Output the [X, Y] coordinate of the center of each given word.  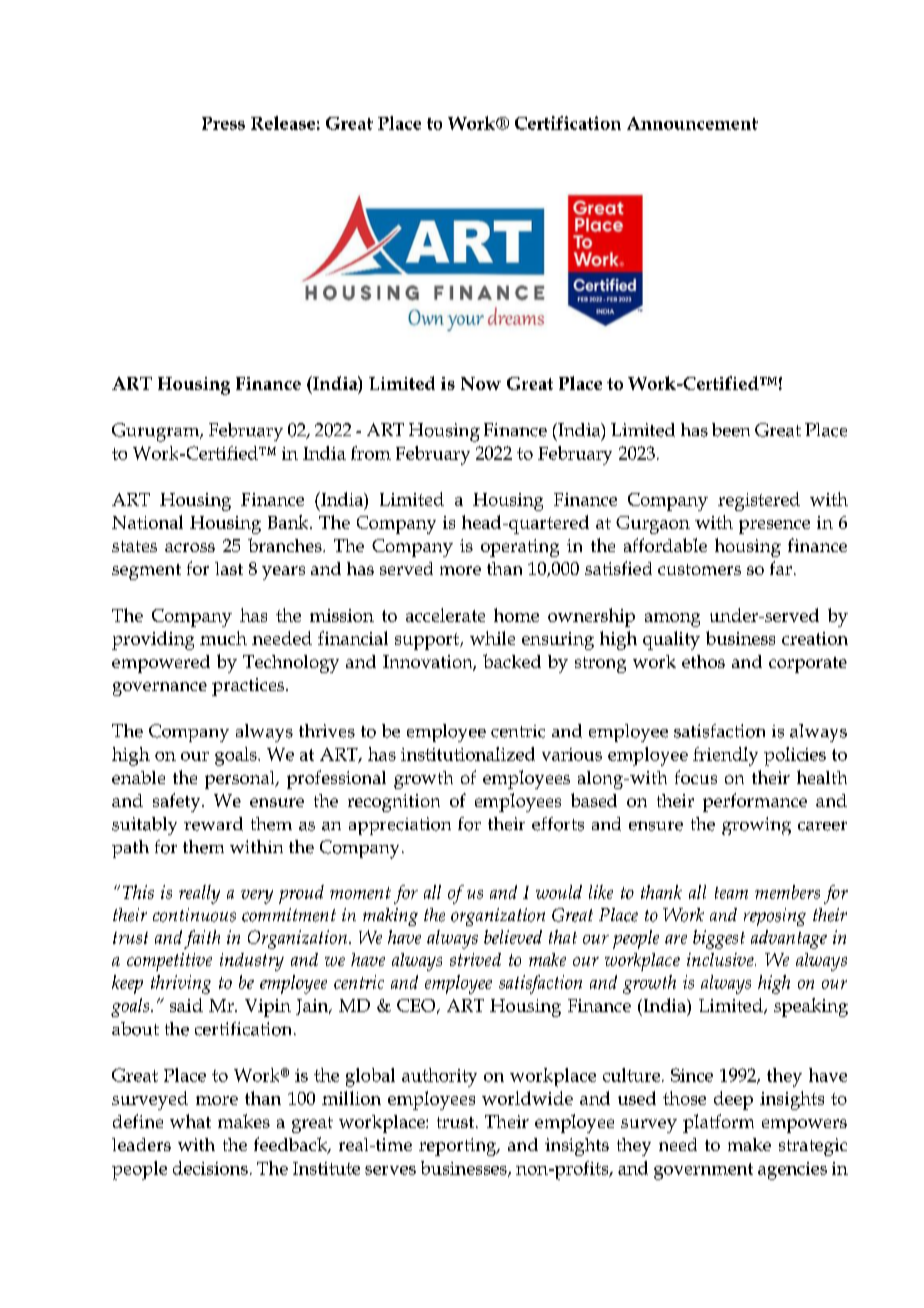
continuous [194, 915]
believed [513, 937]
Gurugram [157, 432]
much [223, 638]
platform [718, 1123]
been [731, 430]
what [190, 1121]
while [492, 638]
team [731, 893]
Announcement [692, 123]
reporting [459, 1147]
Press [223, 123]
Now [481, 383]
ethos [703, 661]
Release [283, 123]
